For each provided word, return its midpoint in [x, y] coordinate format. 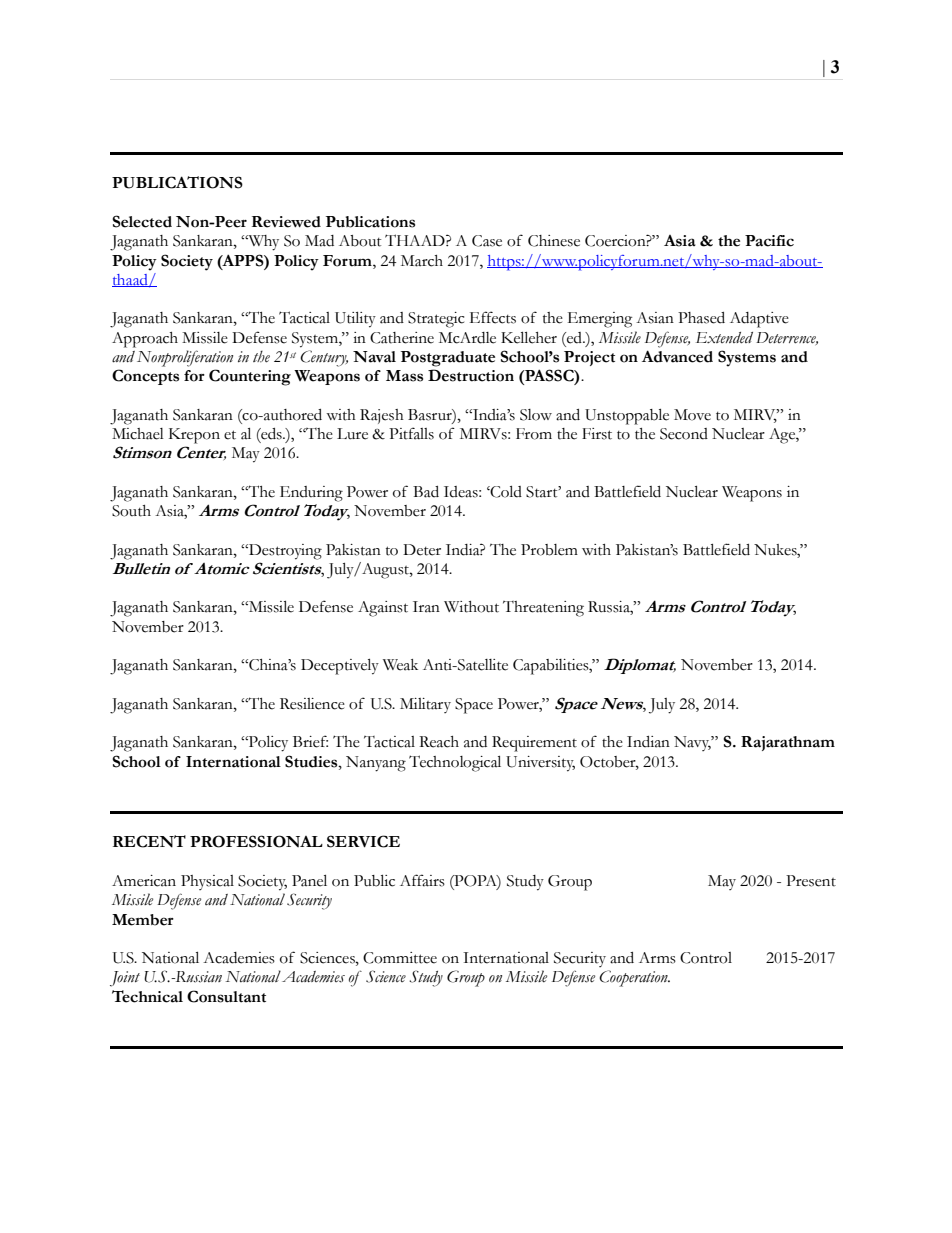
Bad [426, 492]
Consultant [226, 996]
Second [684, 434]
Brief [310, 741]
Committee [400, 958]
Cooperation [634, 978]
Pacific [769, 241]
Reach [439, 742]
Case [487, 241]
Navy [693, 743]
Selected [142, 221]
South [131, 511]
